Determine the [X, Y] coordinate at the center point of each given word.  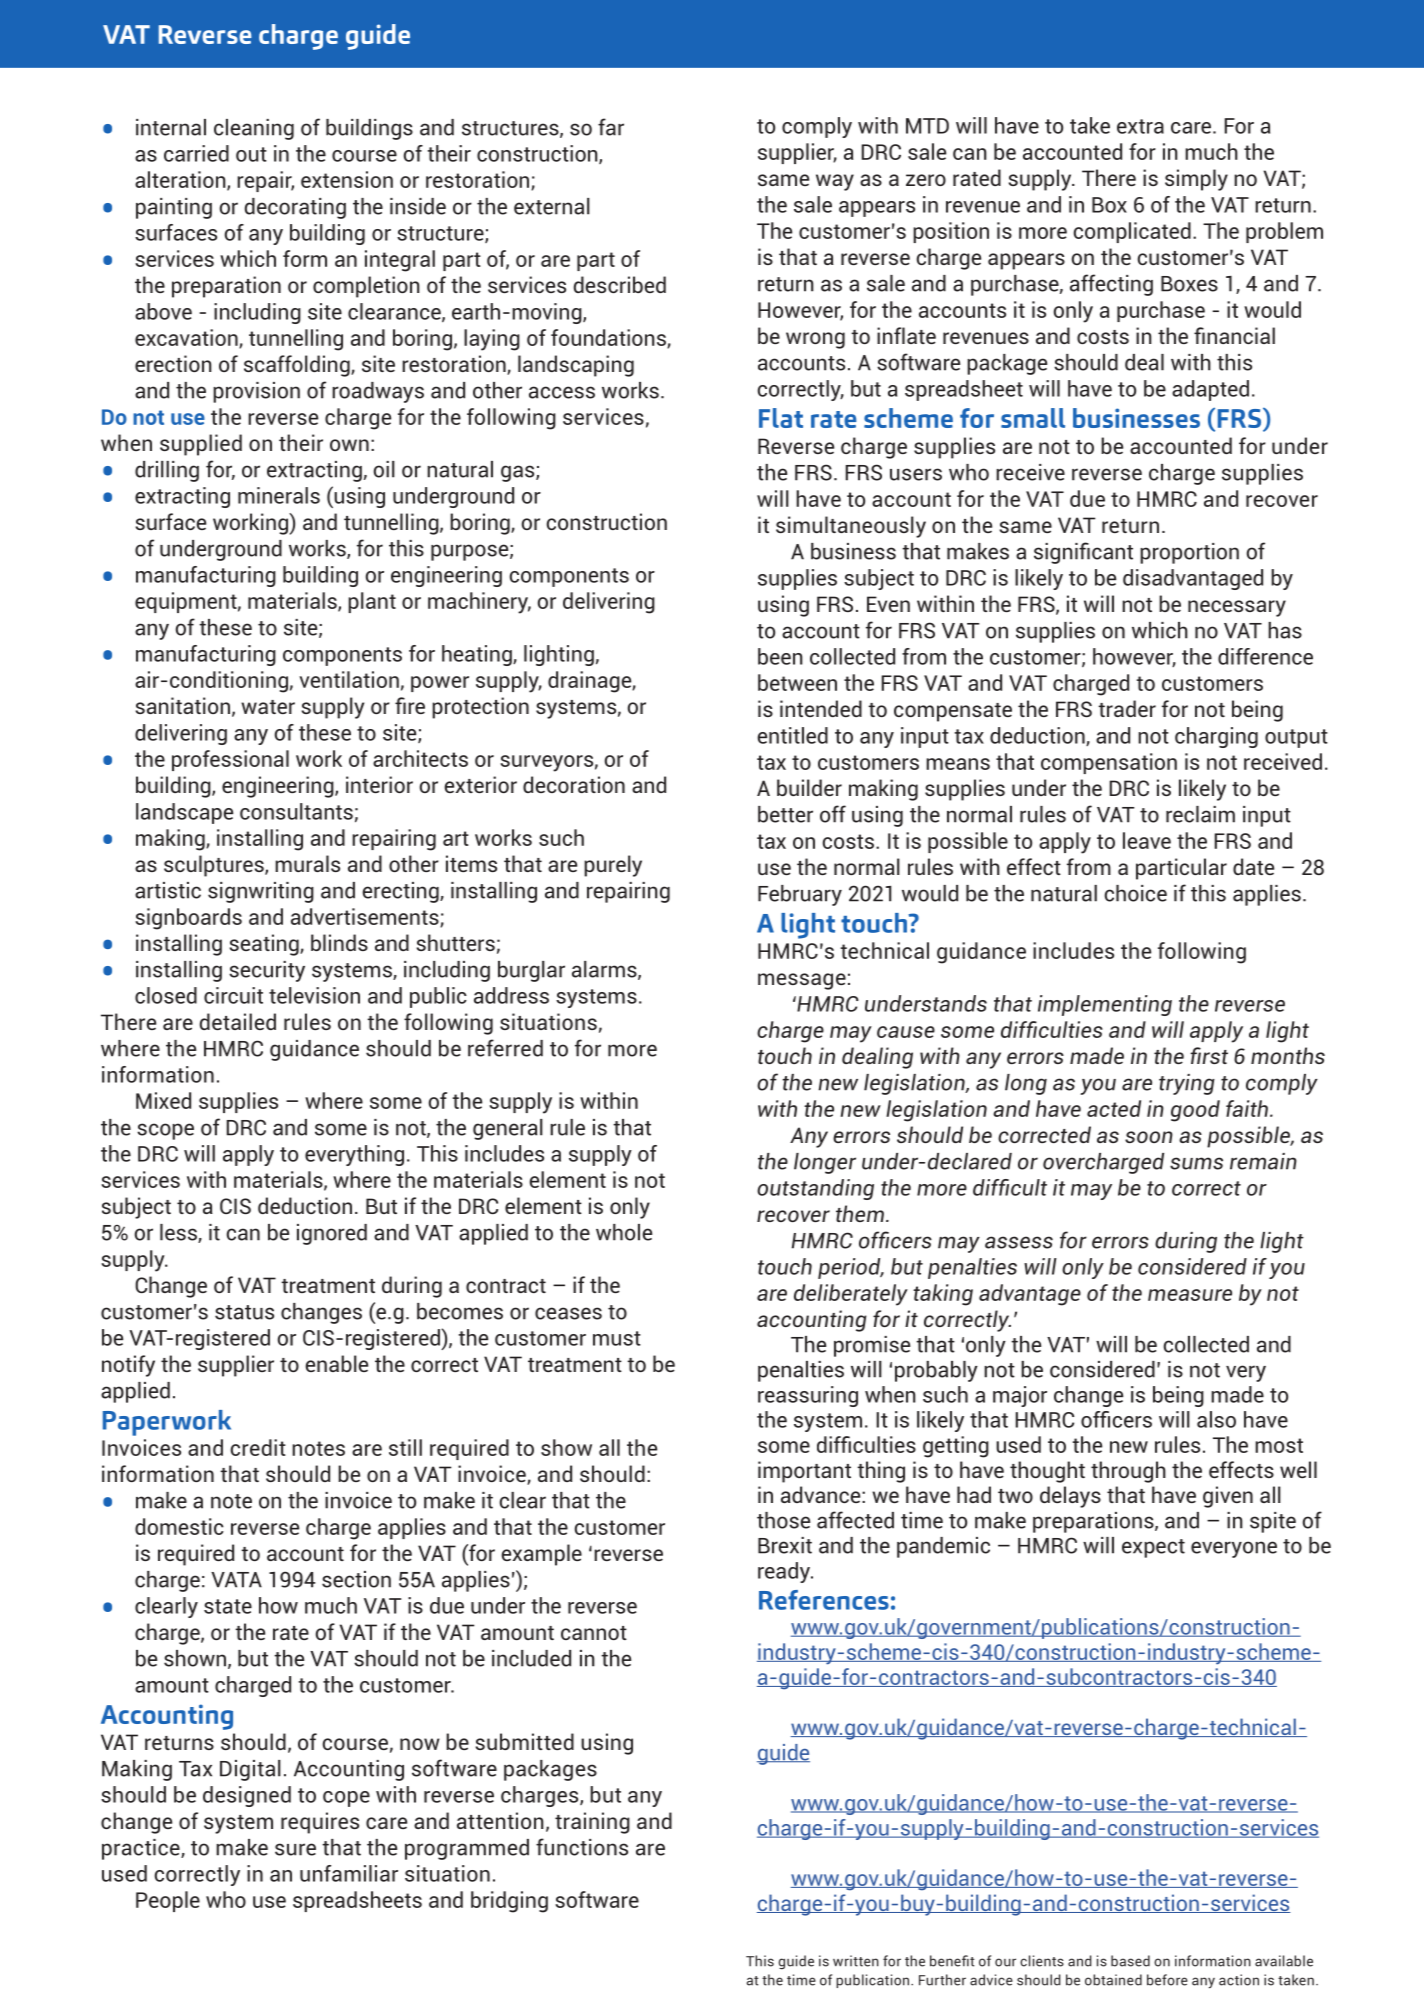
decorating [295, 208]
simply [1196, 180]
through [1128, 1472]
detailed [238, 1021]
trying [1187, 1084]
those [783, 1520]
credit [258, 1447]
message [802, 981]
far [611, 127]
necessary [1237, 608]
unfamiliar [349, 1873]
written [856, 1961]
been [780, 656]
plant [372, 602]
